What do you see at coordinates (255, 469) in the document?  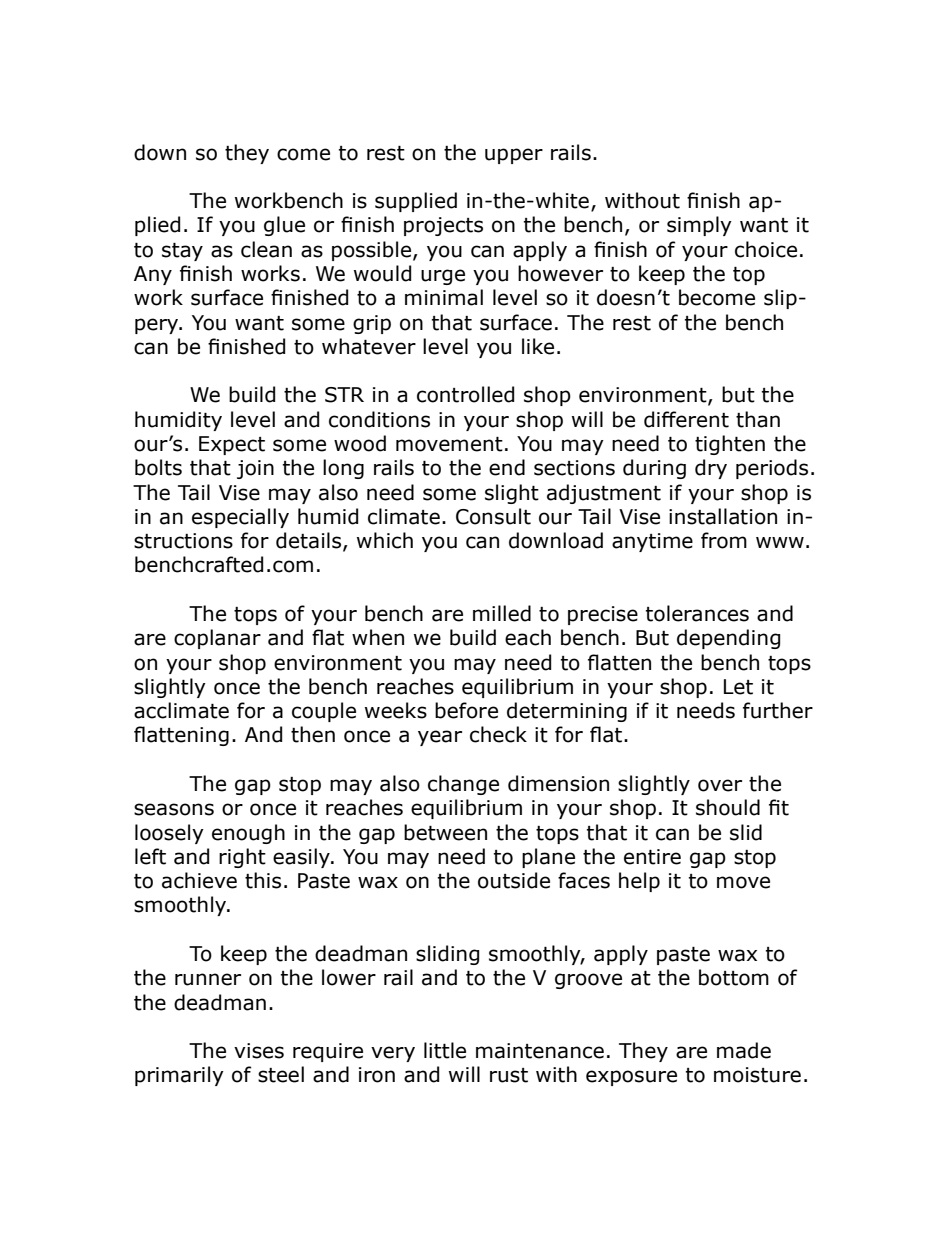 I see `join` at bounding box center [255, 469].
